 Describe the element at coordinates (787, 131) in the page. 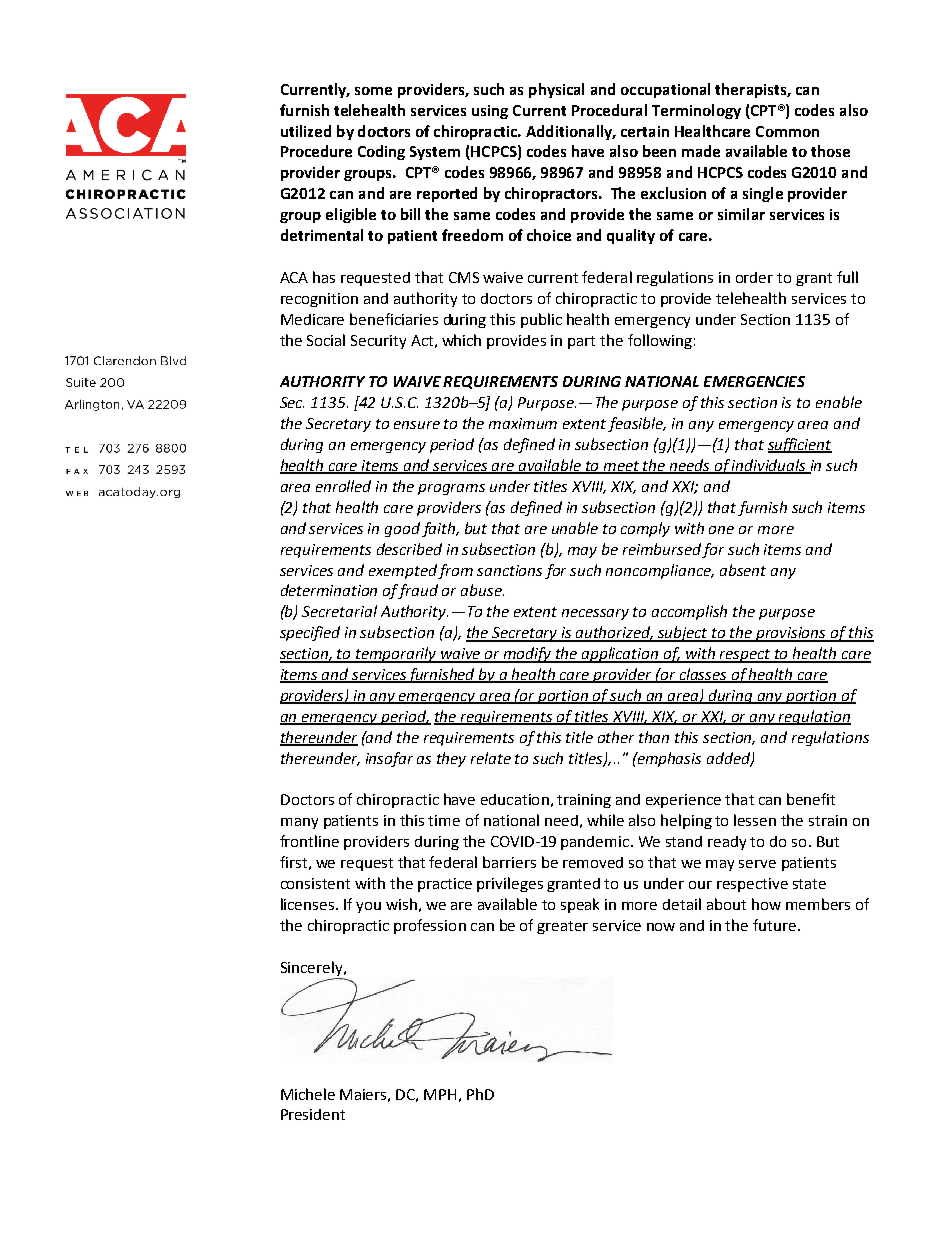

I see `Common` at that location.
